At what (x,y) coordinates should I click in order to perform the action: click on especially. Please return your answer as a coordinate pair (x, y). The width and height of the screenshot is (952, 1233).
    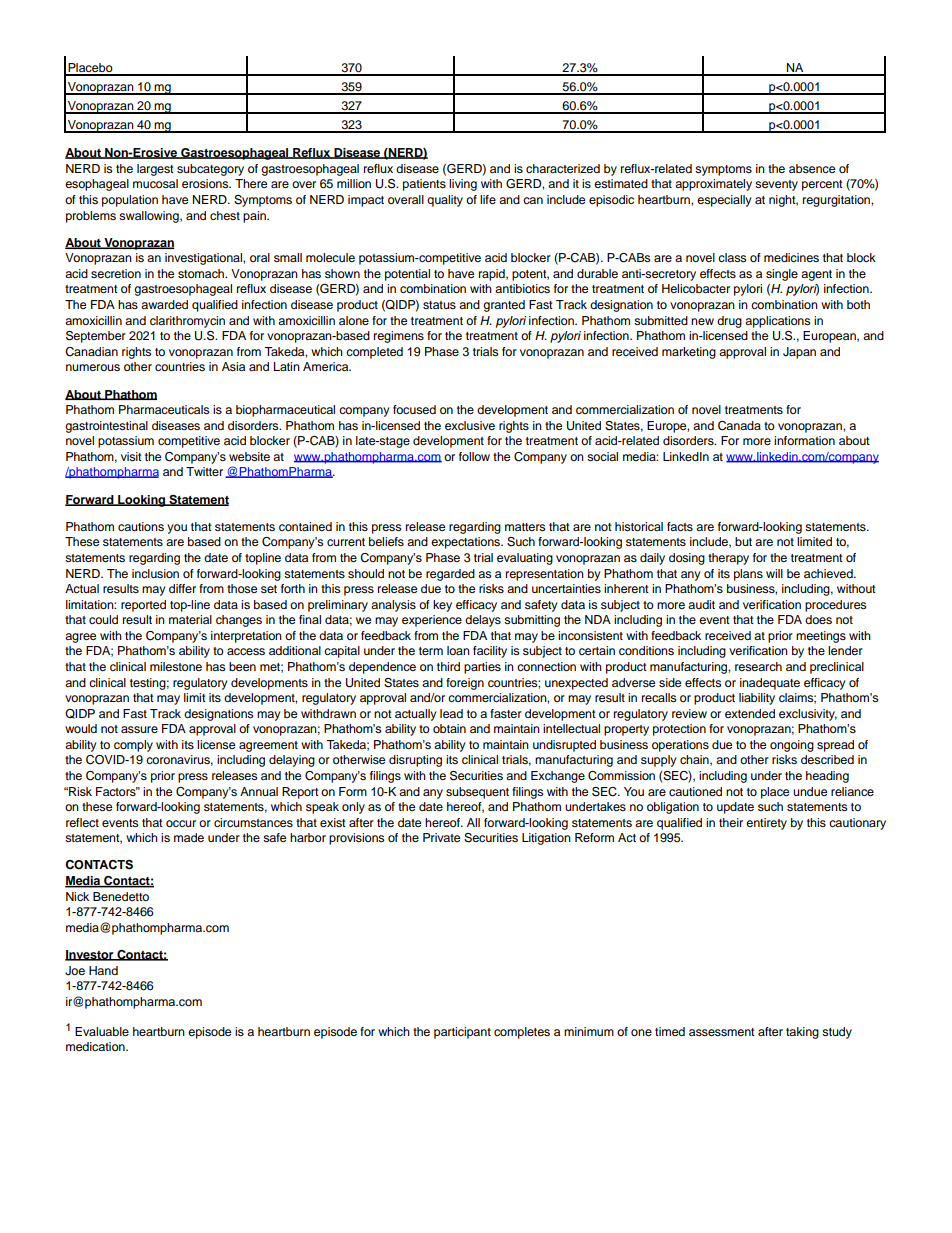
    Looking at the image, I should click on (724, 201).
